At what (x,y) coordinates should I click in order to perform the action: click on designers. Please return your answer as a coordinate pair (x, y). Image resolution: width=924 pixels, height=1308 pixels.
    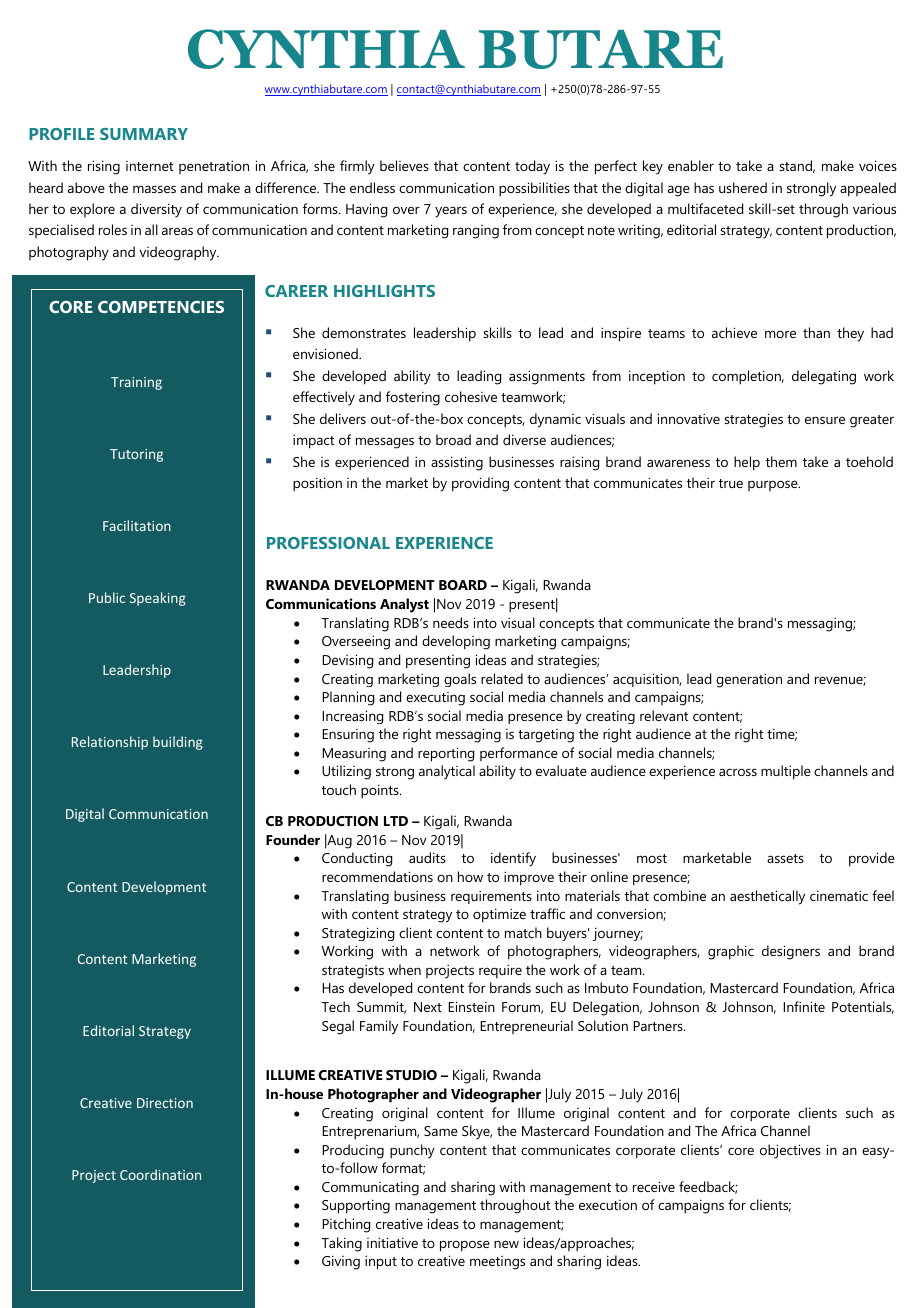
    Looking at the image, I should click on (791, 952).
